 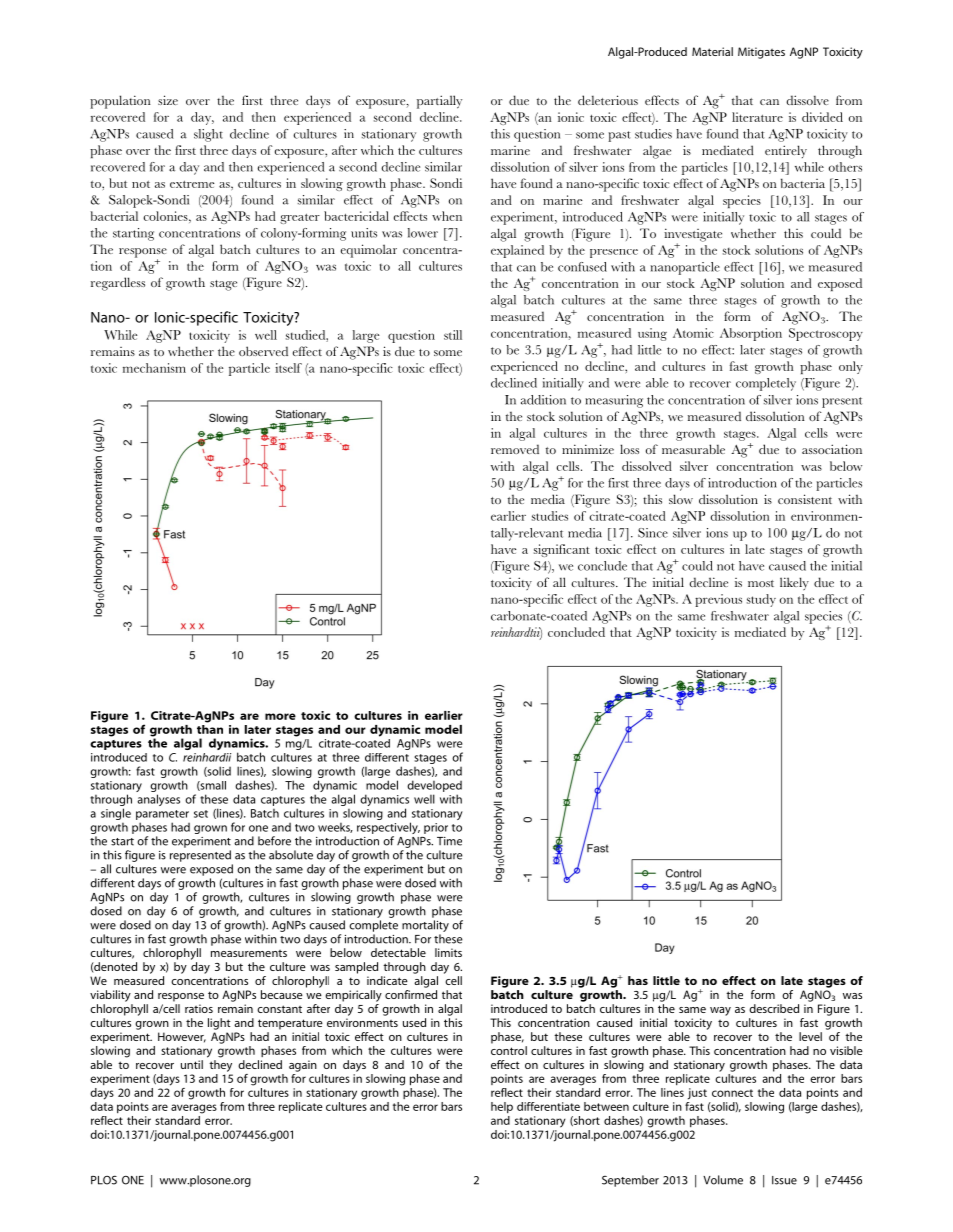 What do you see at coordinates (439, 102) in the screenshot?
I see `partially` at bounding box center [439, 102].
